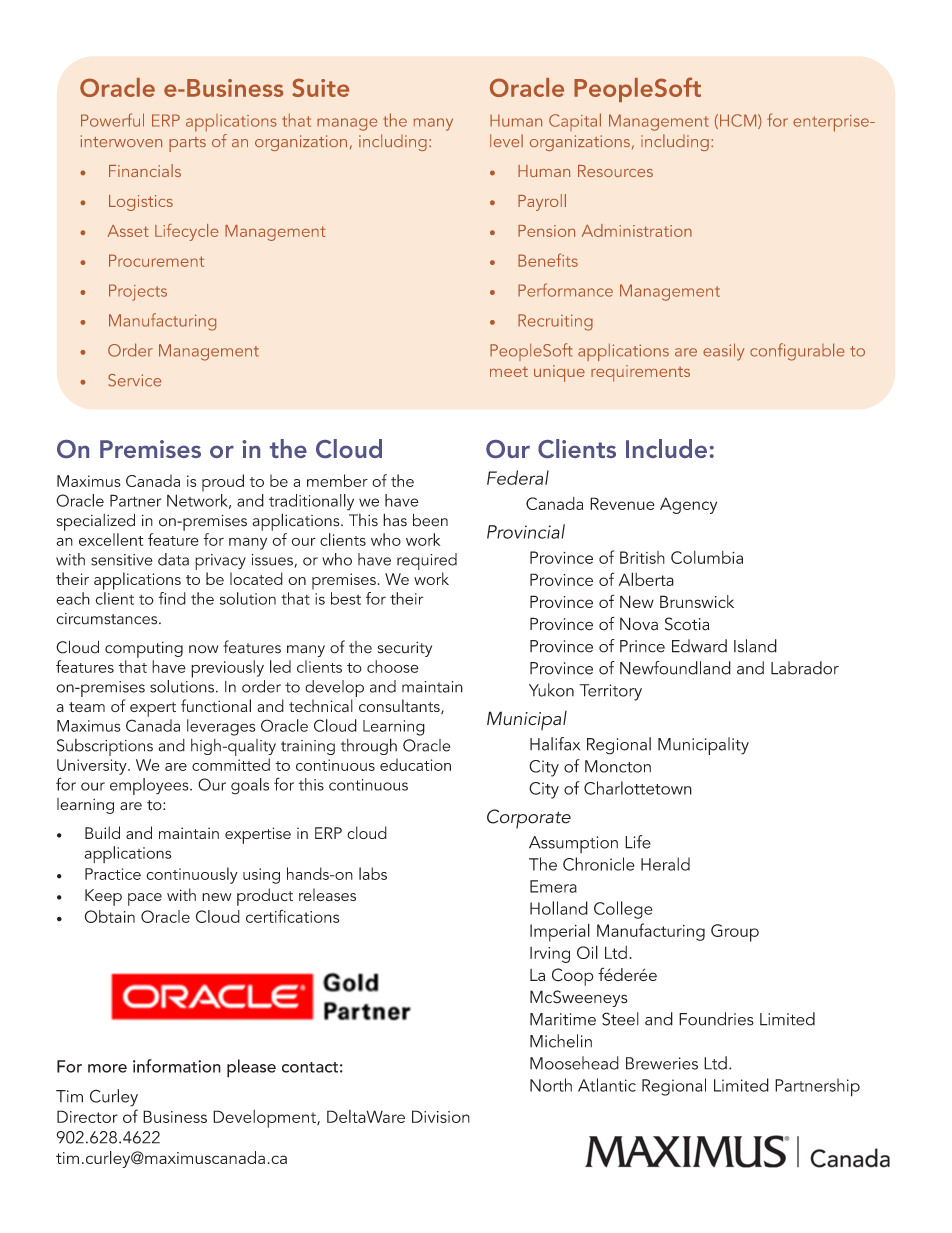 The image size is (952, 1233). I want to click on Suite, so click(320, 87).
